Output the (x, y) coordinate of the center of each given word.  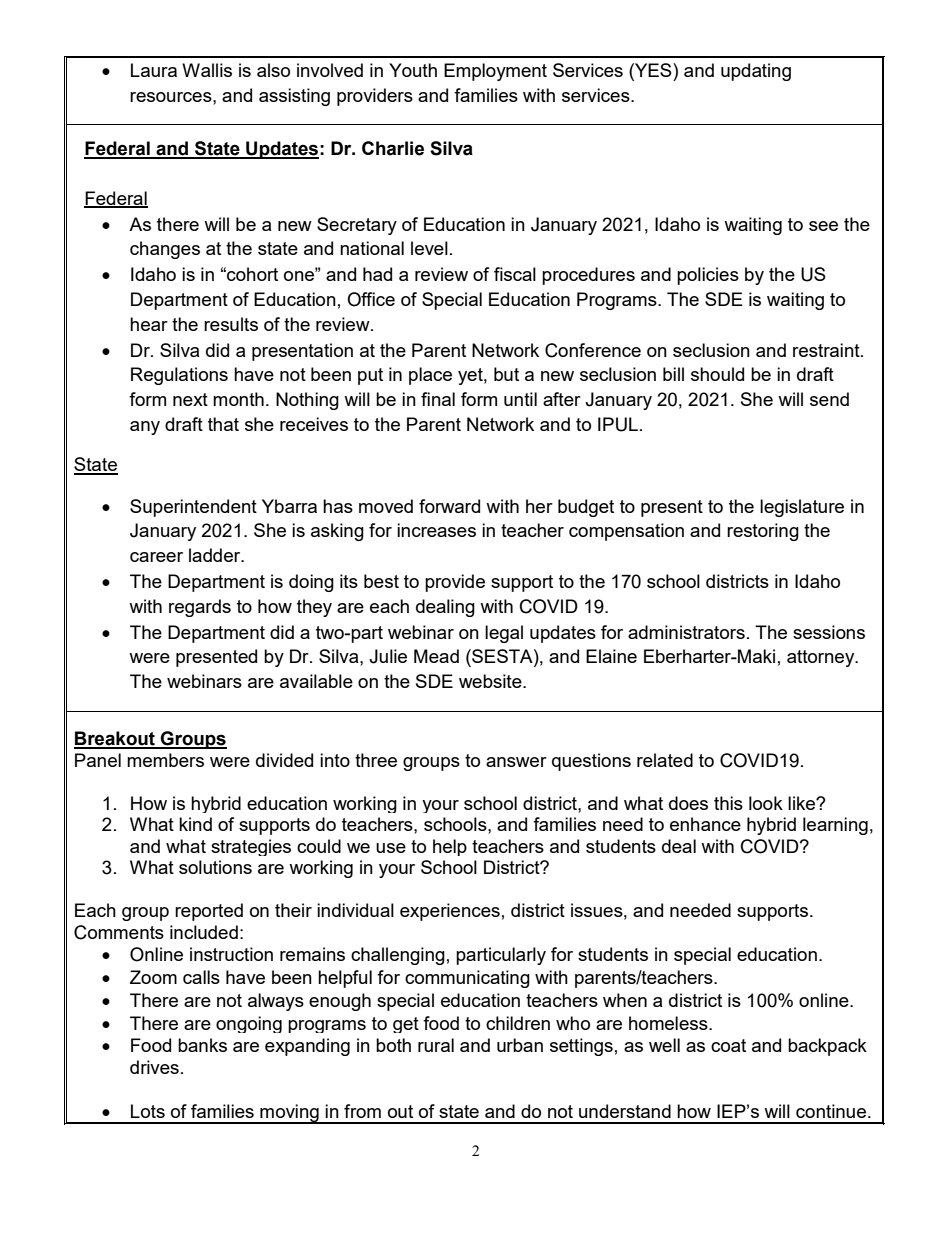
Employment (495, 72)
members (165, 760)
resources (172, 97)
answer (516, 762)
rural (436, 1045)
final (438, 399)
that (223, 424)
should (717, 374)
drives (154, 1067)
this (728, 803)
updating (756, 72)
